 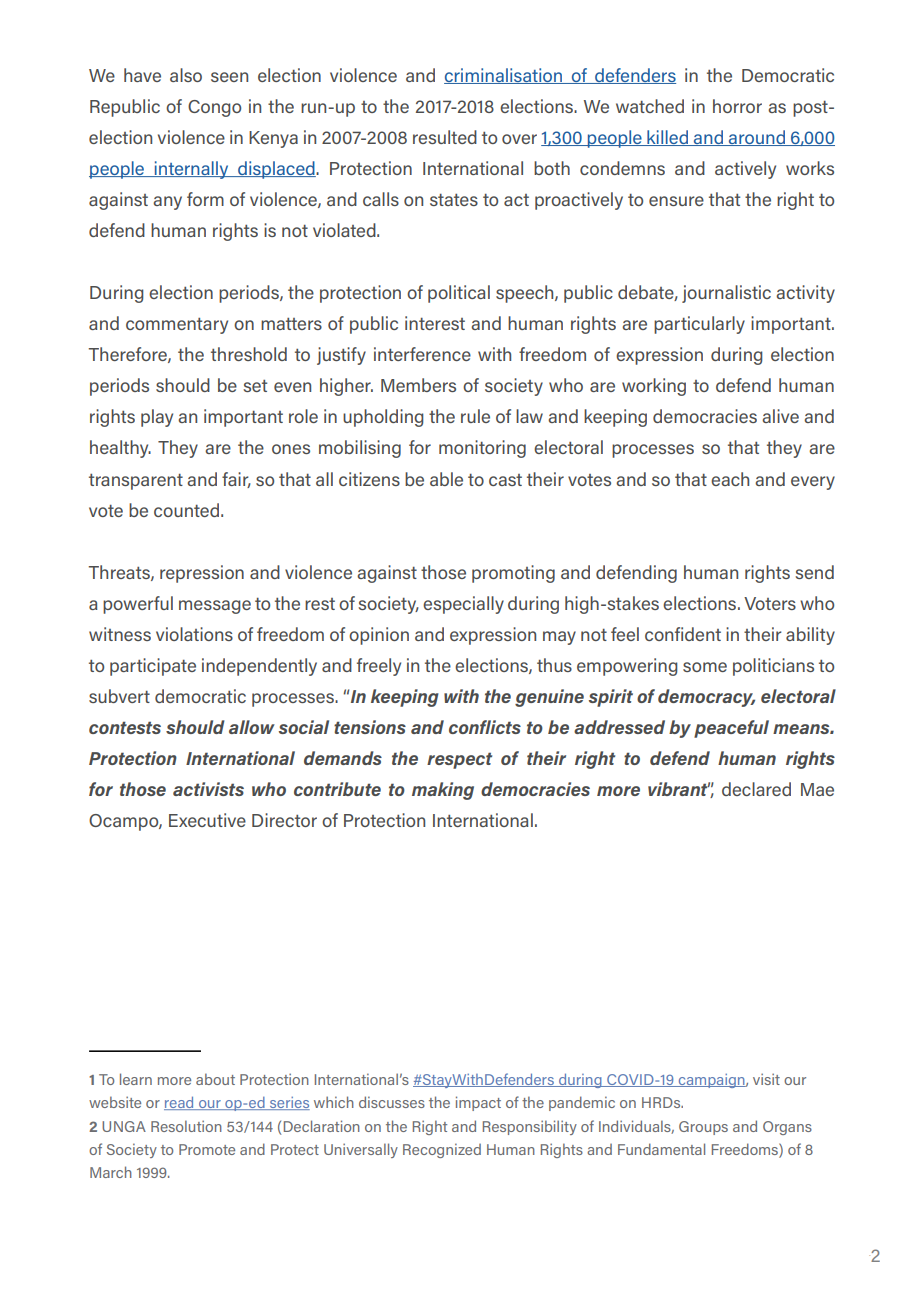 I want to click on resulted, so click(x=445, y=137).
